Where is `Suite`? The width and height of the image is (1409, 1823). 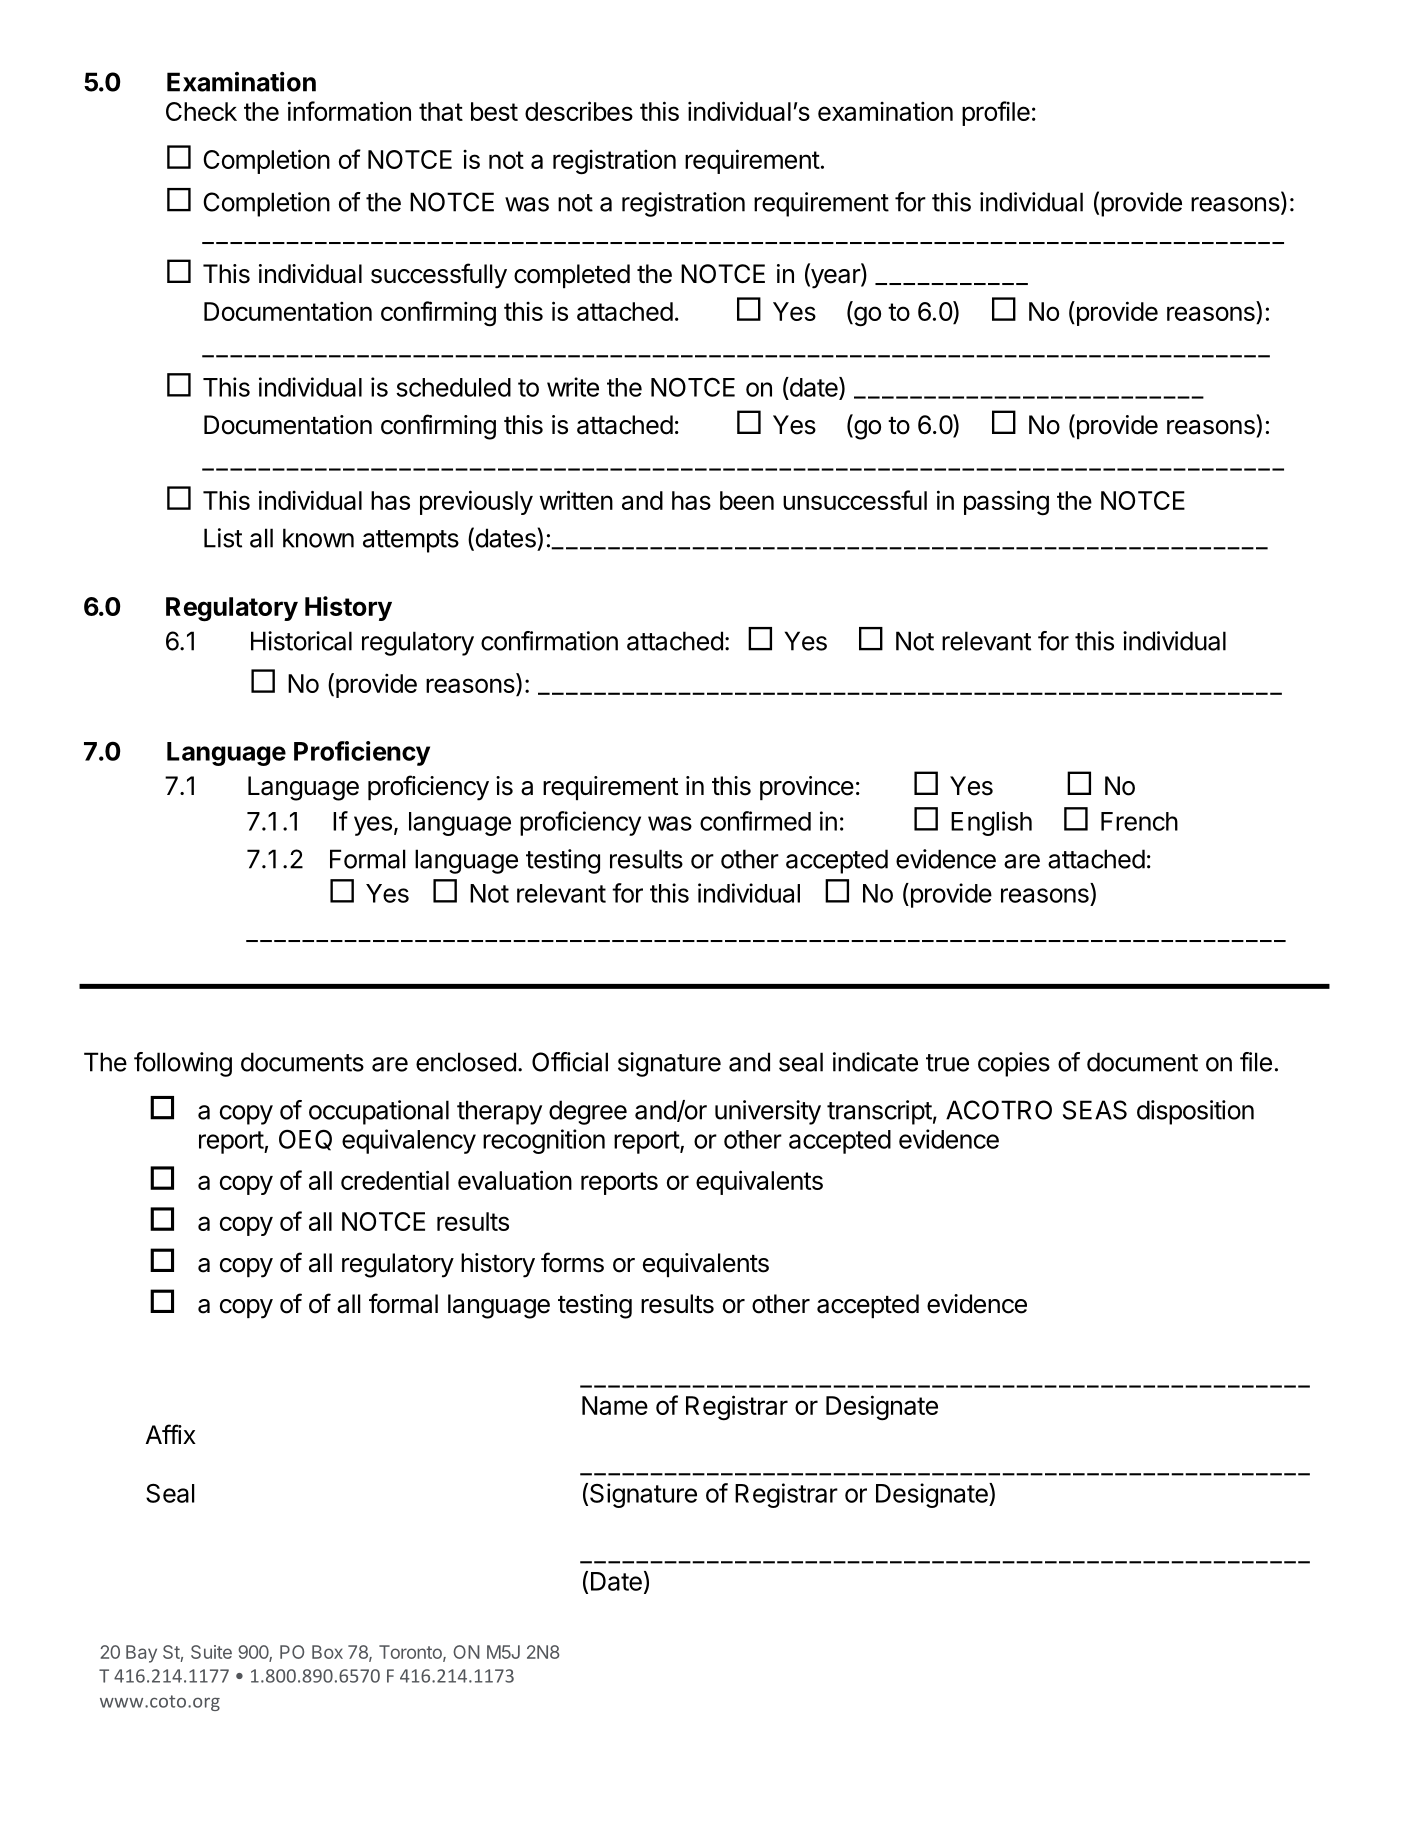 Suite is located at coordinates (211, 1652).
